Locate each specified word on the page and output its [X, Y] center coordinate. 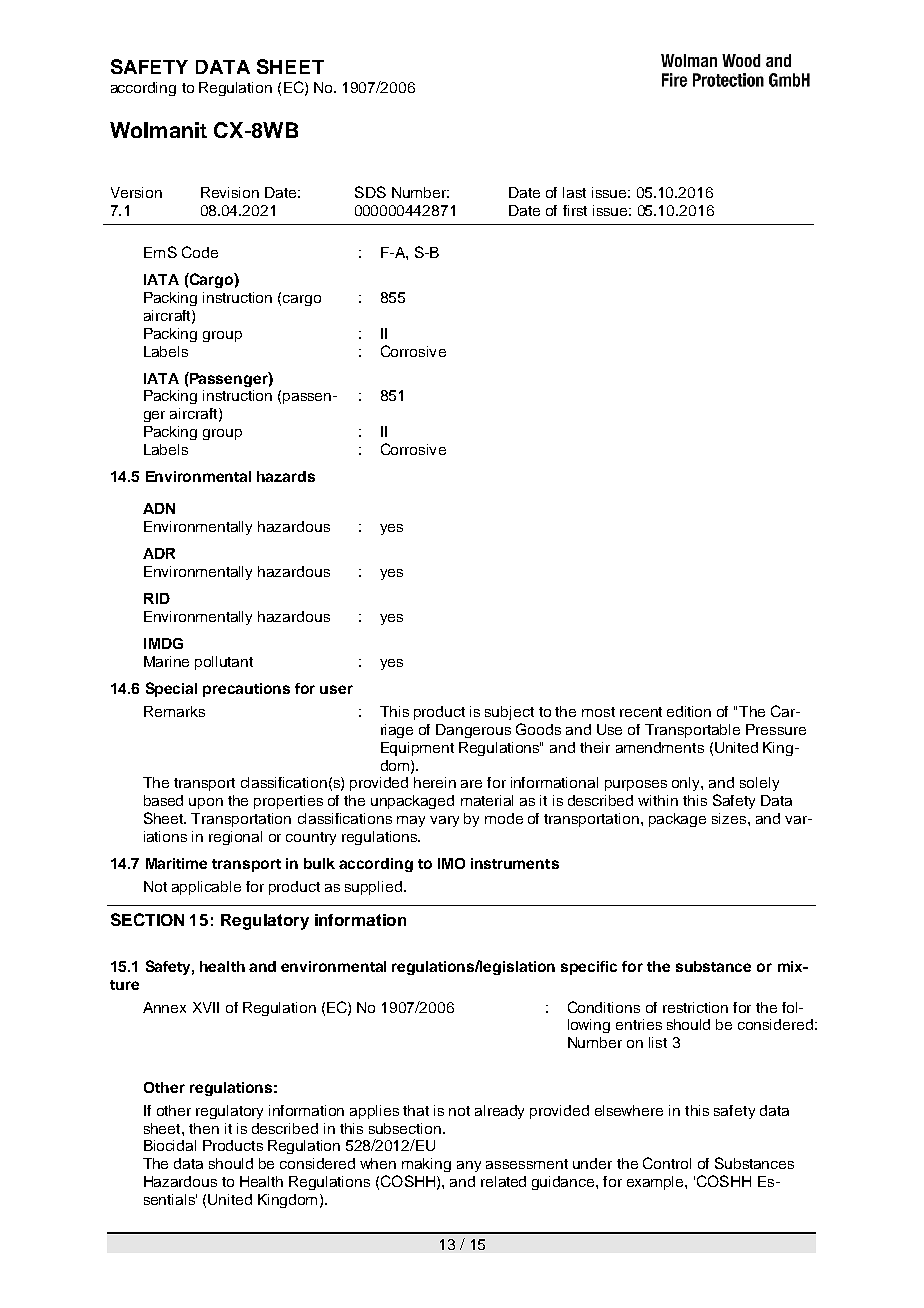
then [204, 1128]
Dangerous [473, 731]
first [575, 210]
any [469, 1166]
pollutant [224, 663]
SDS [370, 192]
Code [200, 252]
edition [689, 711]
